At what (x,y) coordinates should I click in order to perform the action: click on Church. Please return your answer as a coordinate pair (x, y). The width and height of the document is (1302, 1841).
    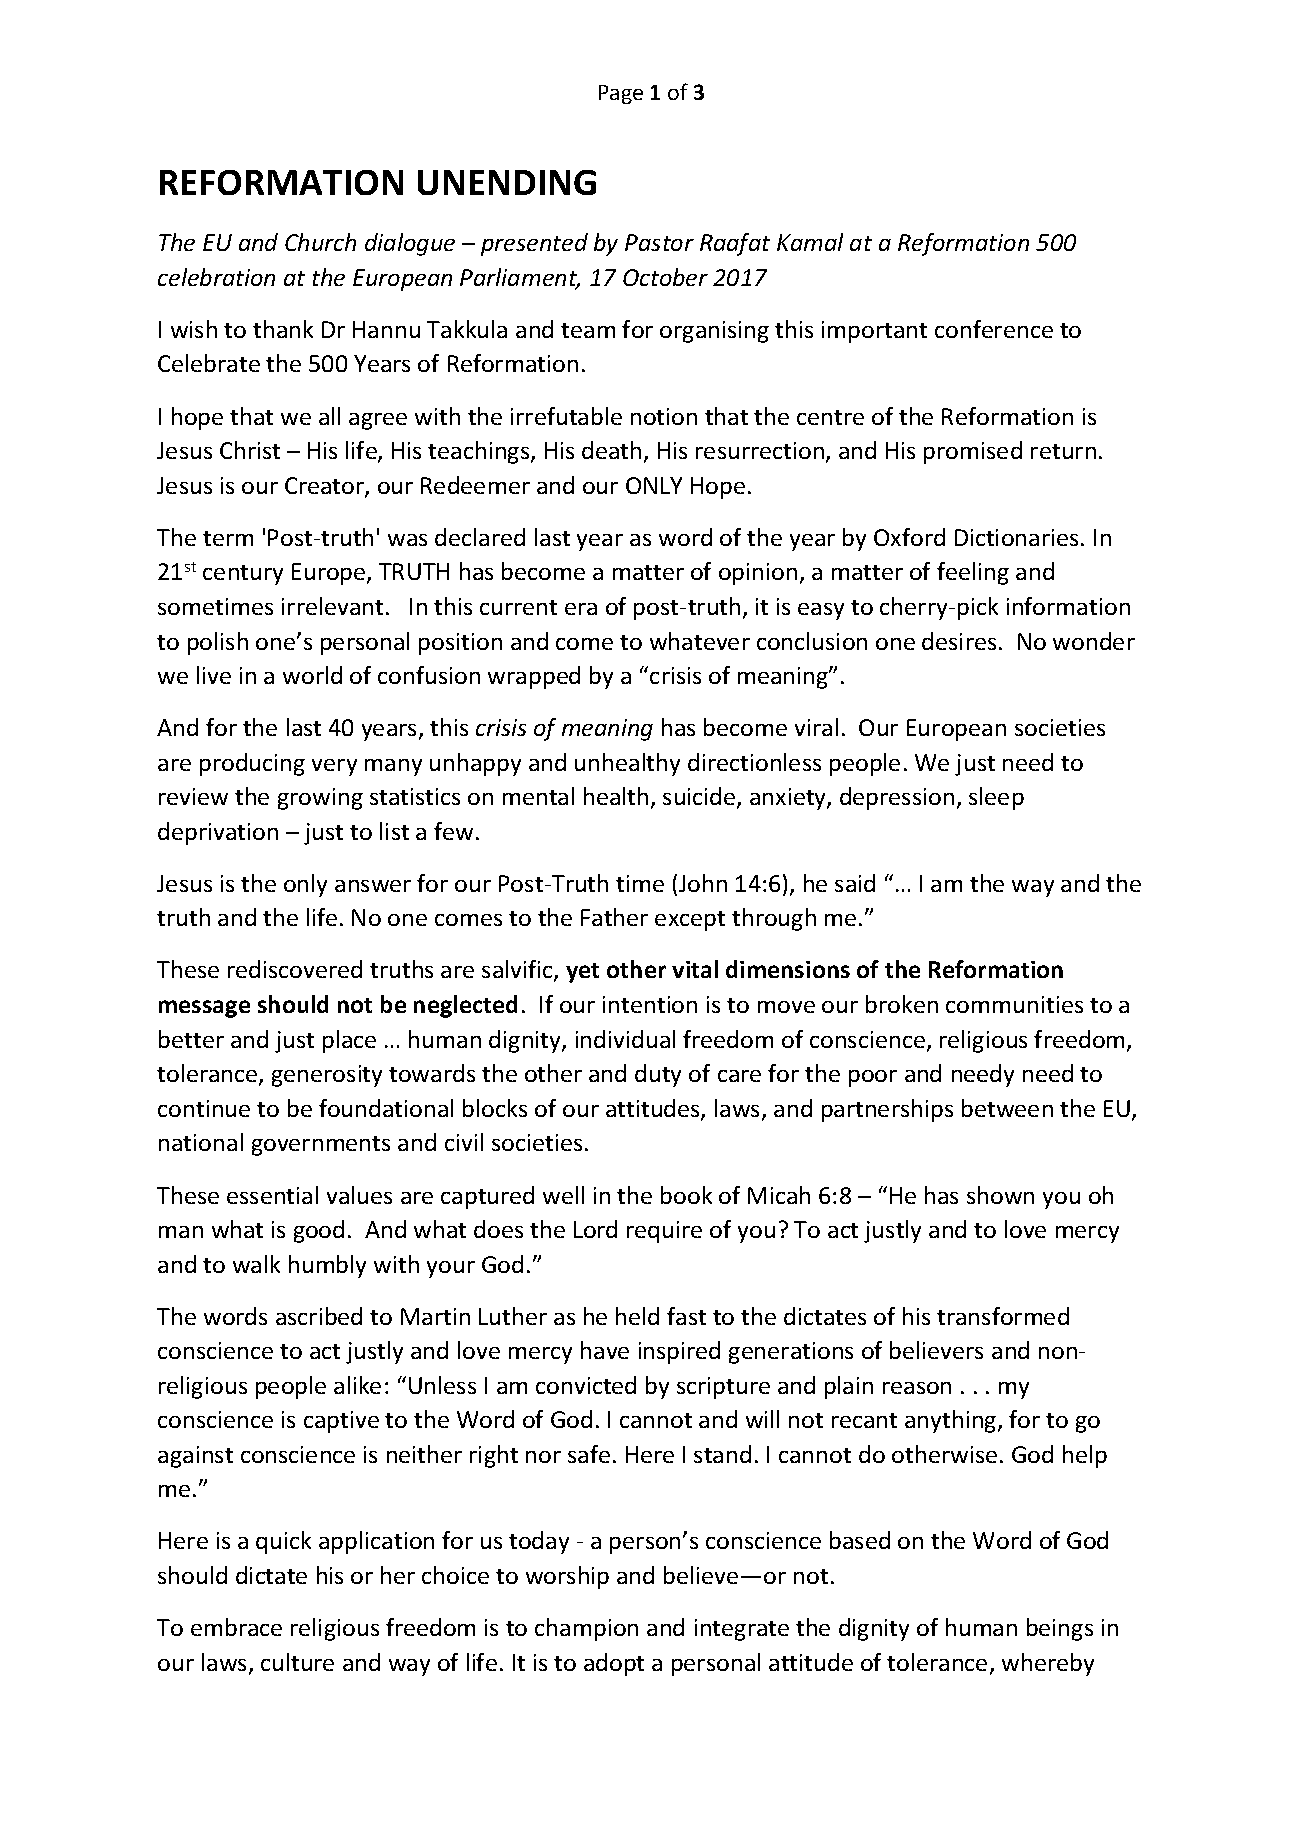
    Looking at the image, I should click on (320, 242).
